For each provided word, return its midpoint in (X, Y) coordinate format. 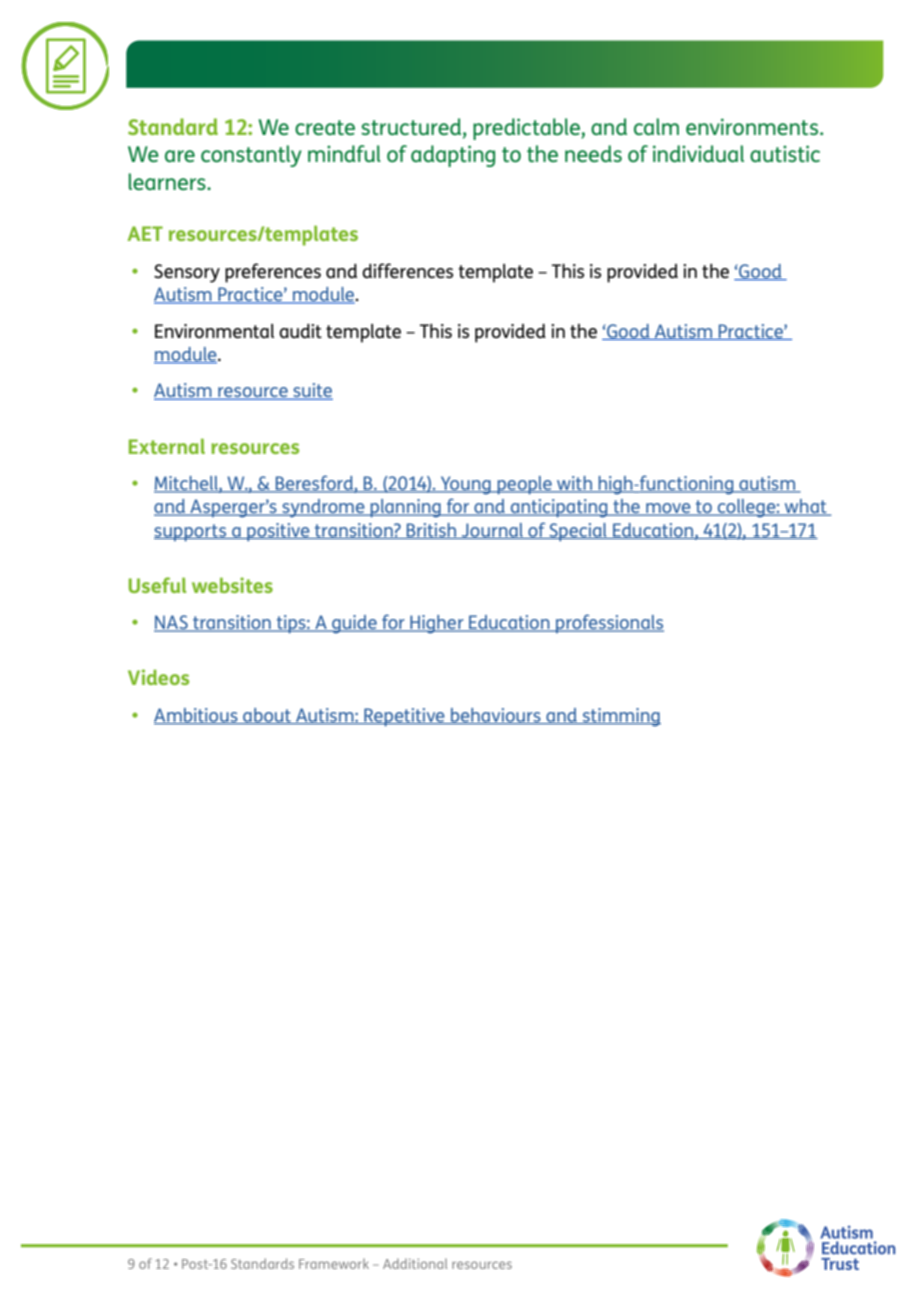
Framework (334, 1263)
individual (698, 153)
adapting (453, 156)
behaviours (496, 716)
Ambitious (197, 716)
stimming (620, 717)
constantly (251, 156)
